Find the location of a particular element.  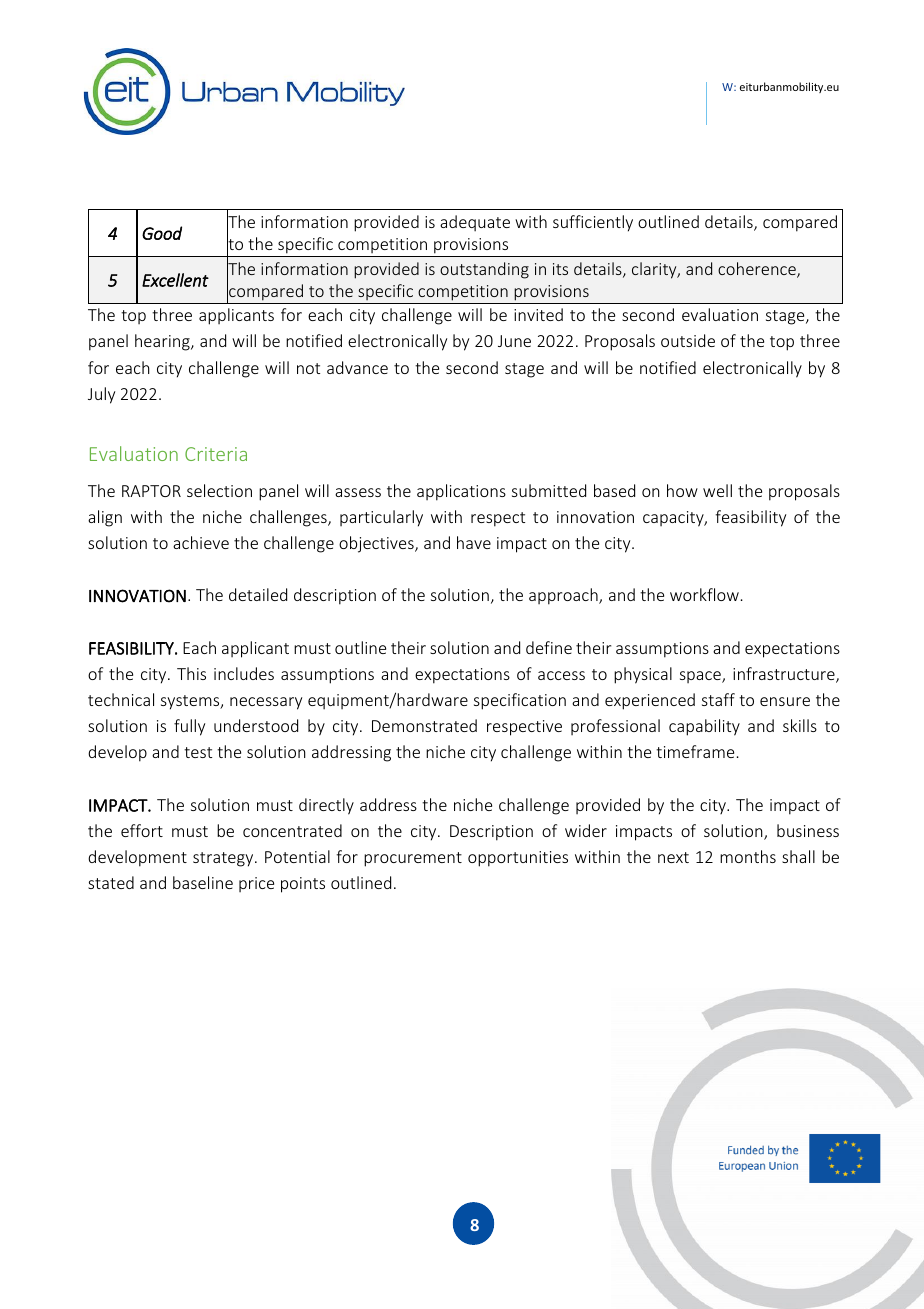

have is located at coordinates (474, 542).
